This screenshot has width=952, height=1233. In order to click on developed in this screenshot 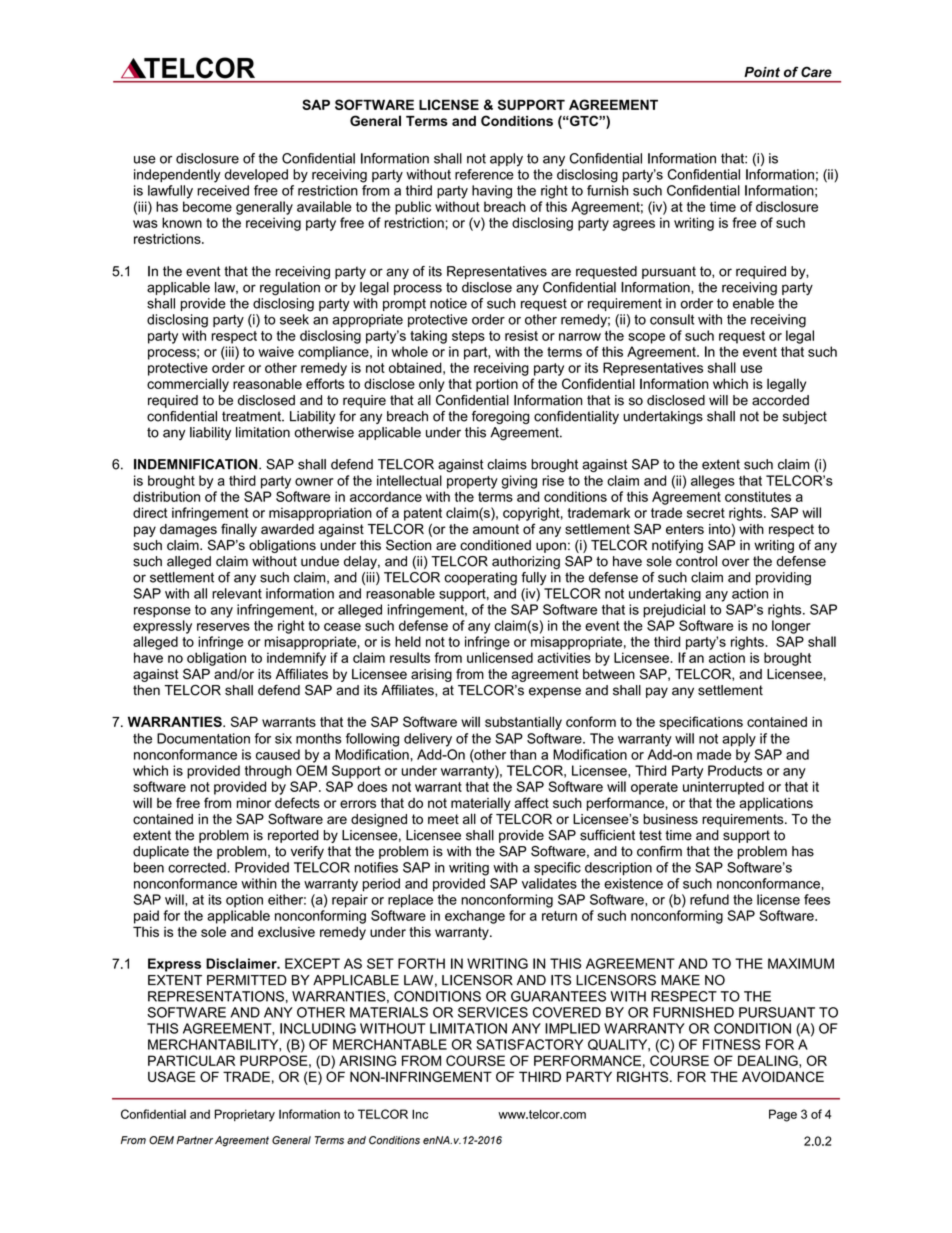, I will do `click(256, 175)`.
